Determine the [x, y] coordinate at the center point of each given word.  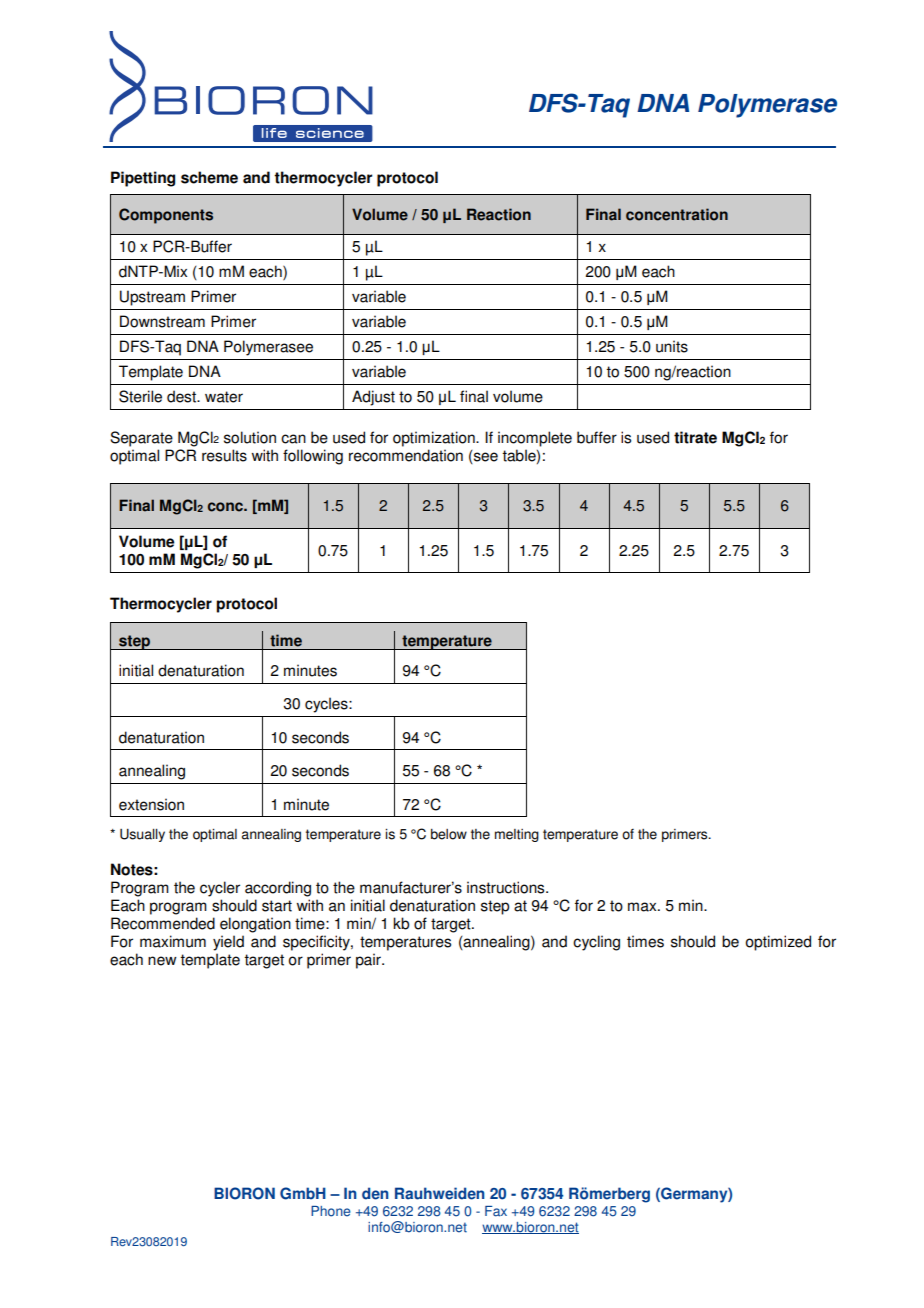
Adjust [373, 398]
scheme [209, 177]
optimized [778, 943]
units [672, 346]
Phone [331, 1211]
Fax [496, 1211]
